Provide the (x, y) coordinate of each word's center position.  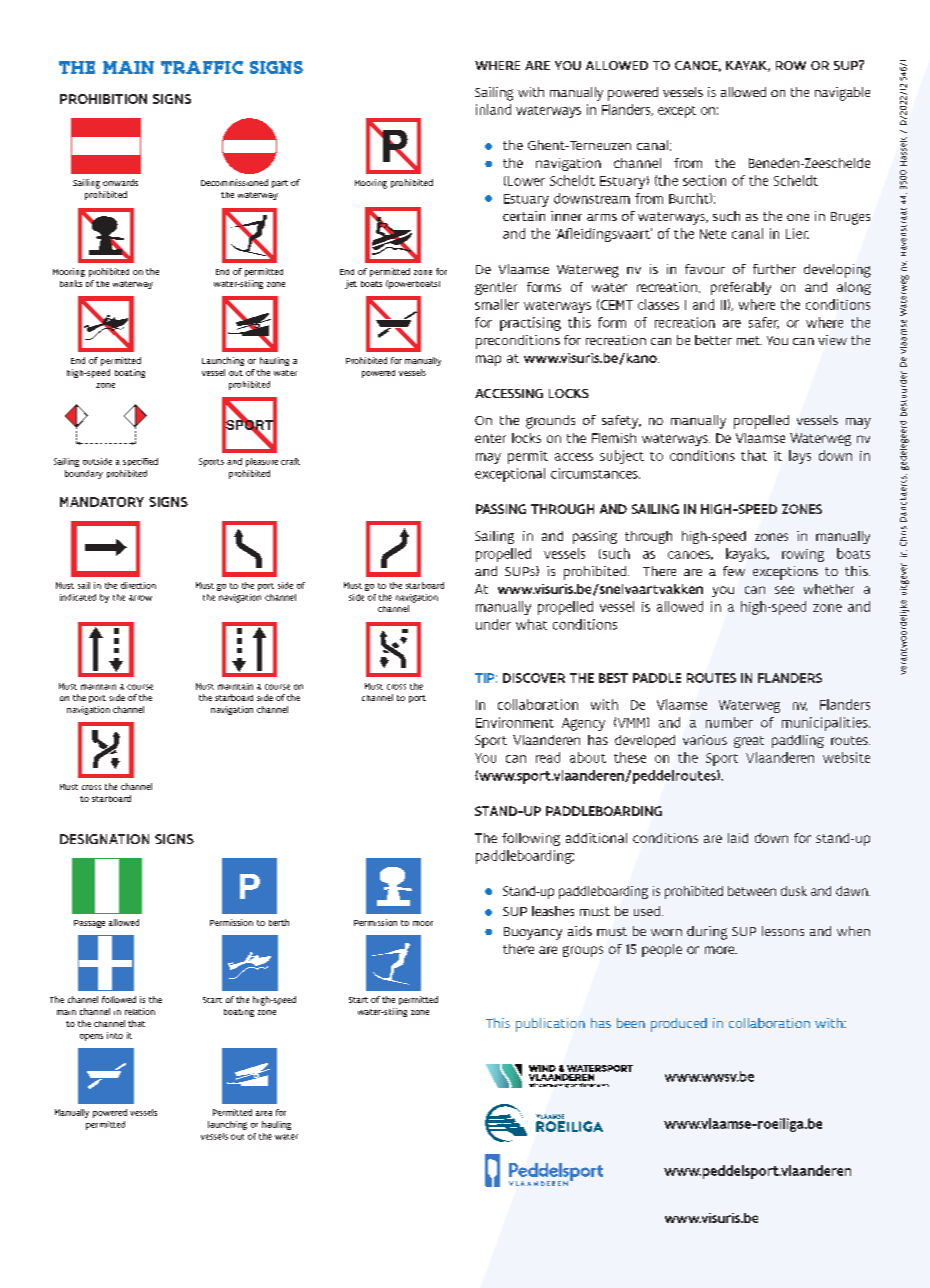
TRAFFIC (202, 67)
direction (138, 585)
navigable (842, 94)
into (115, 1035)
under (493, 624)
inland (493, 109)
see (784, 590)
